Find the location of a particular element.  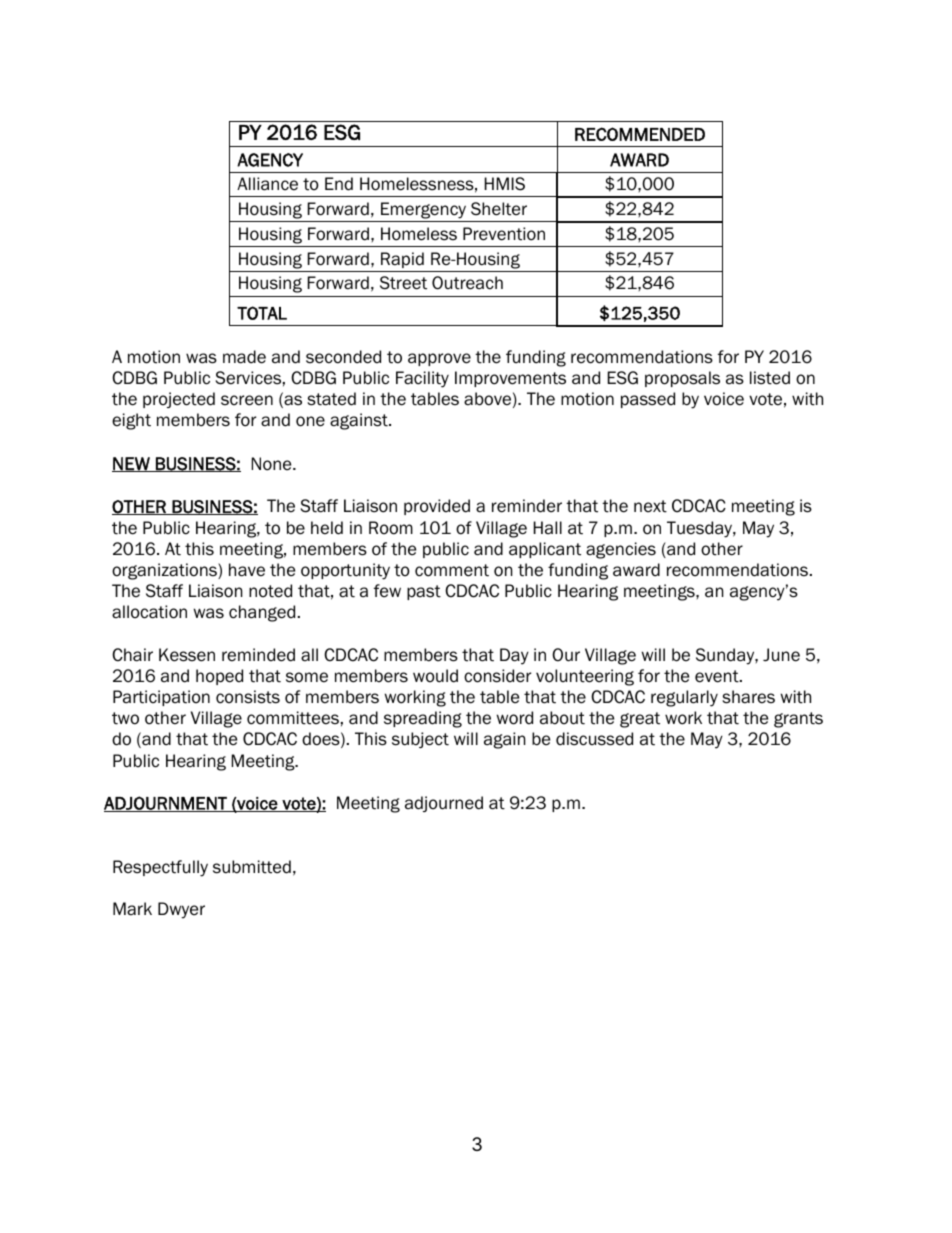

next is located at coordinates (650, 506).
